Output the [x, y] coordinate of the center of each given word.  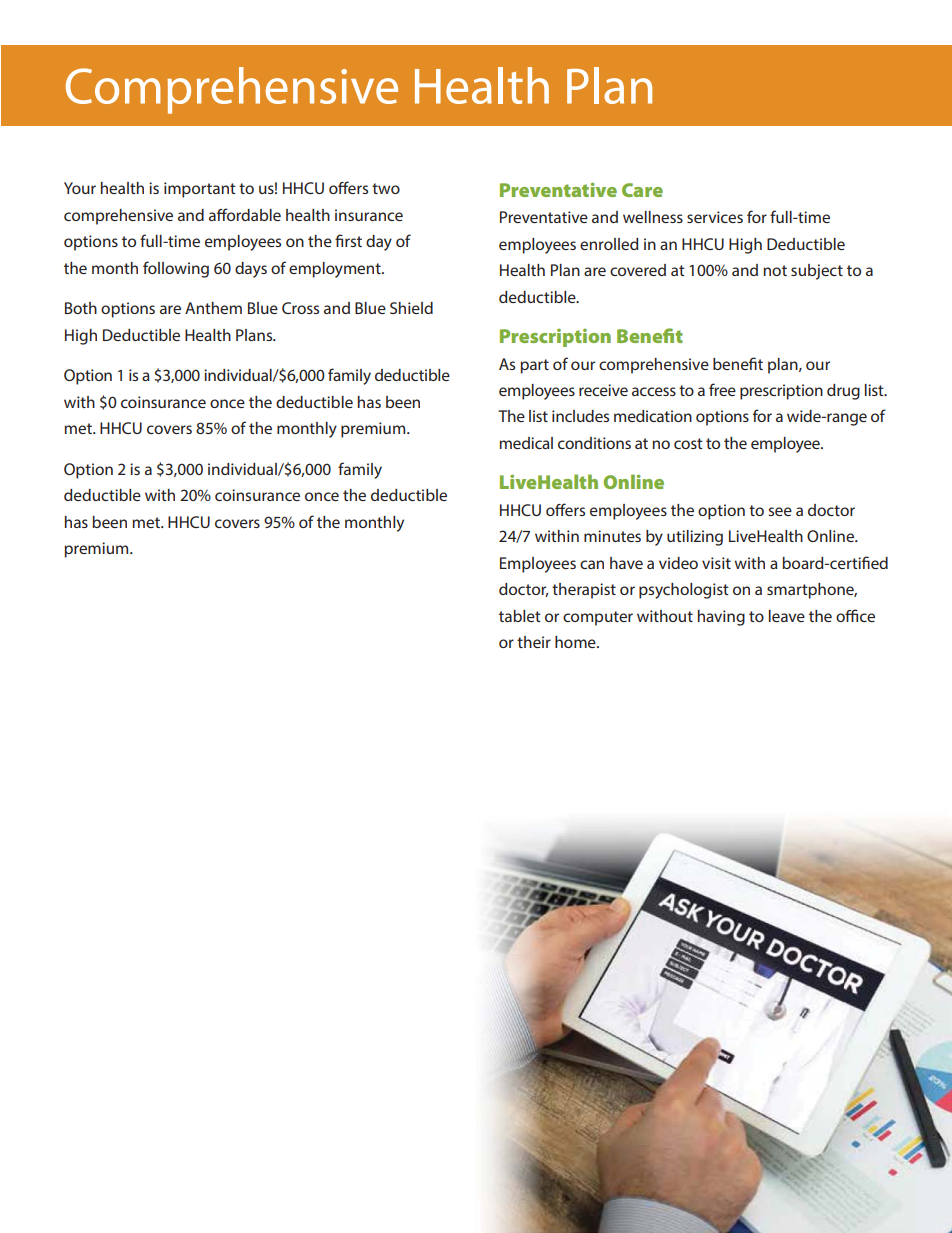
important [200, 190]
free [722, 389]
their [534, 642]
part [534, 366]
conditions [594, 443]
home [576, 642]
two [386, 188]
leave [787, 616]
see [780, 511]
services [715, 217]
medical [526, 443]
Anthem [213, 308]
